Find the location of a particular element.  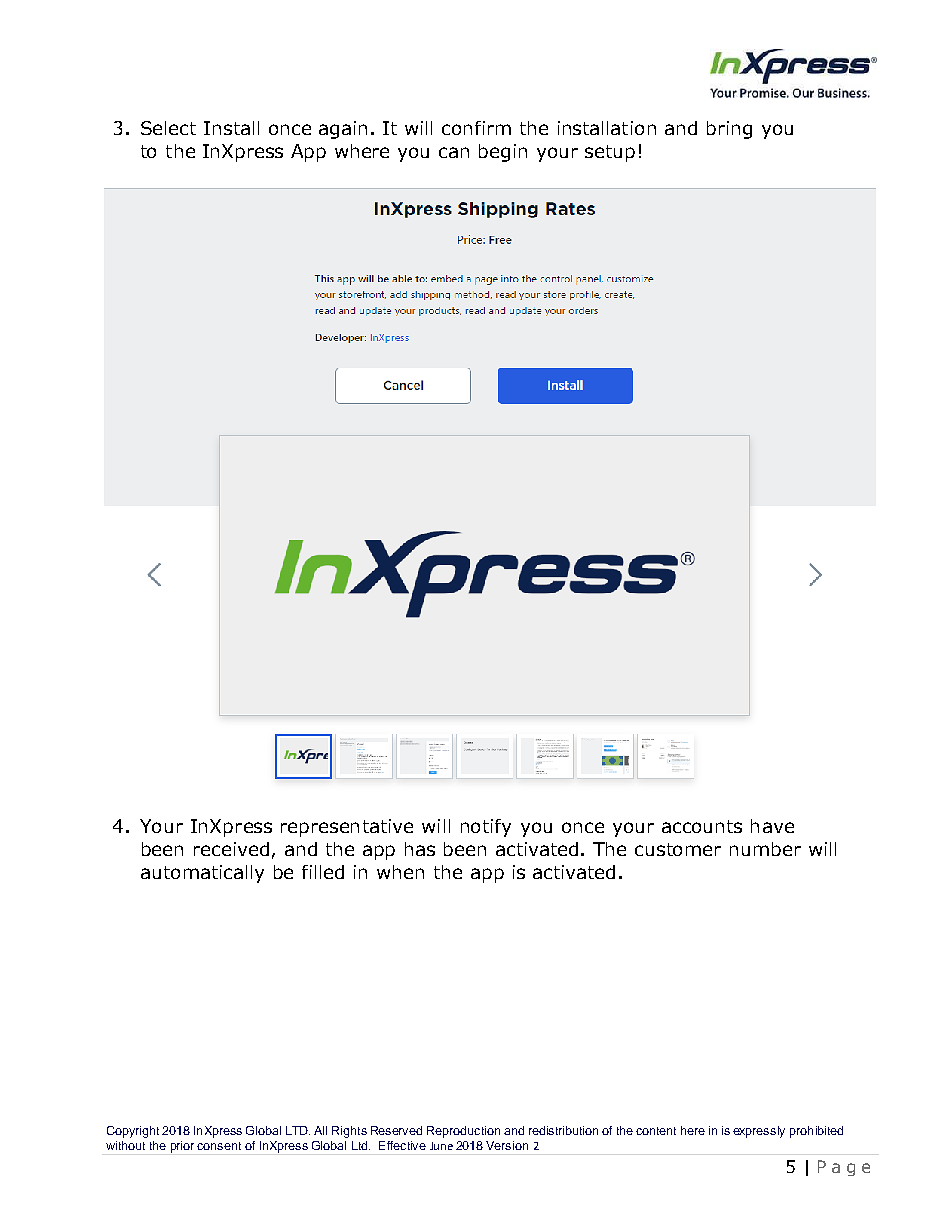

automatically is located at coordinates (202, 874).
